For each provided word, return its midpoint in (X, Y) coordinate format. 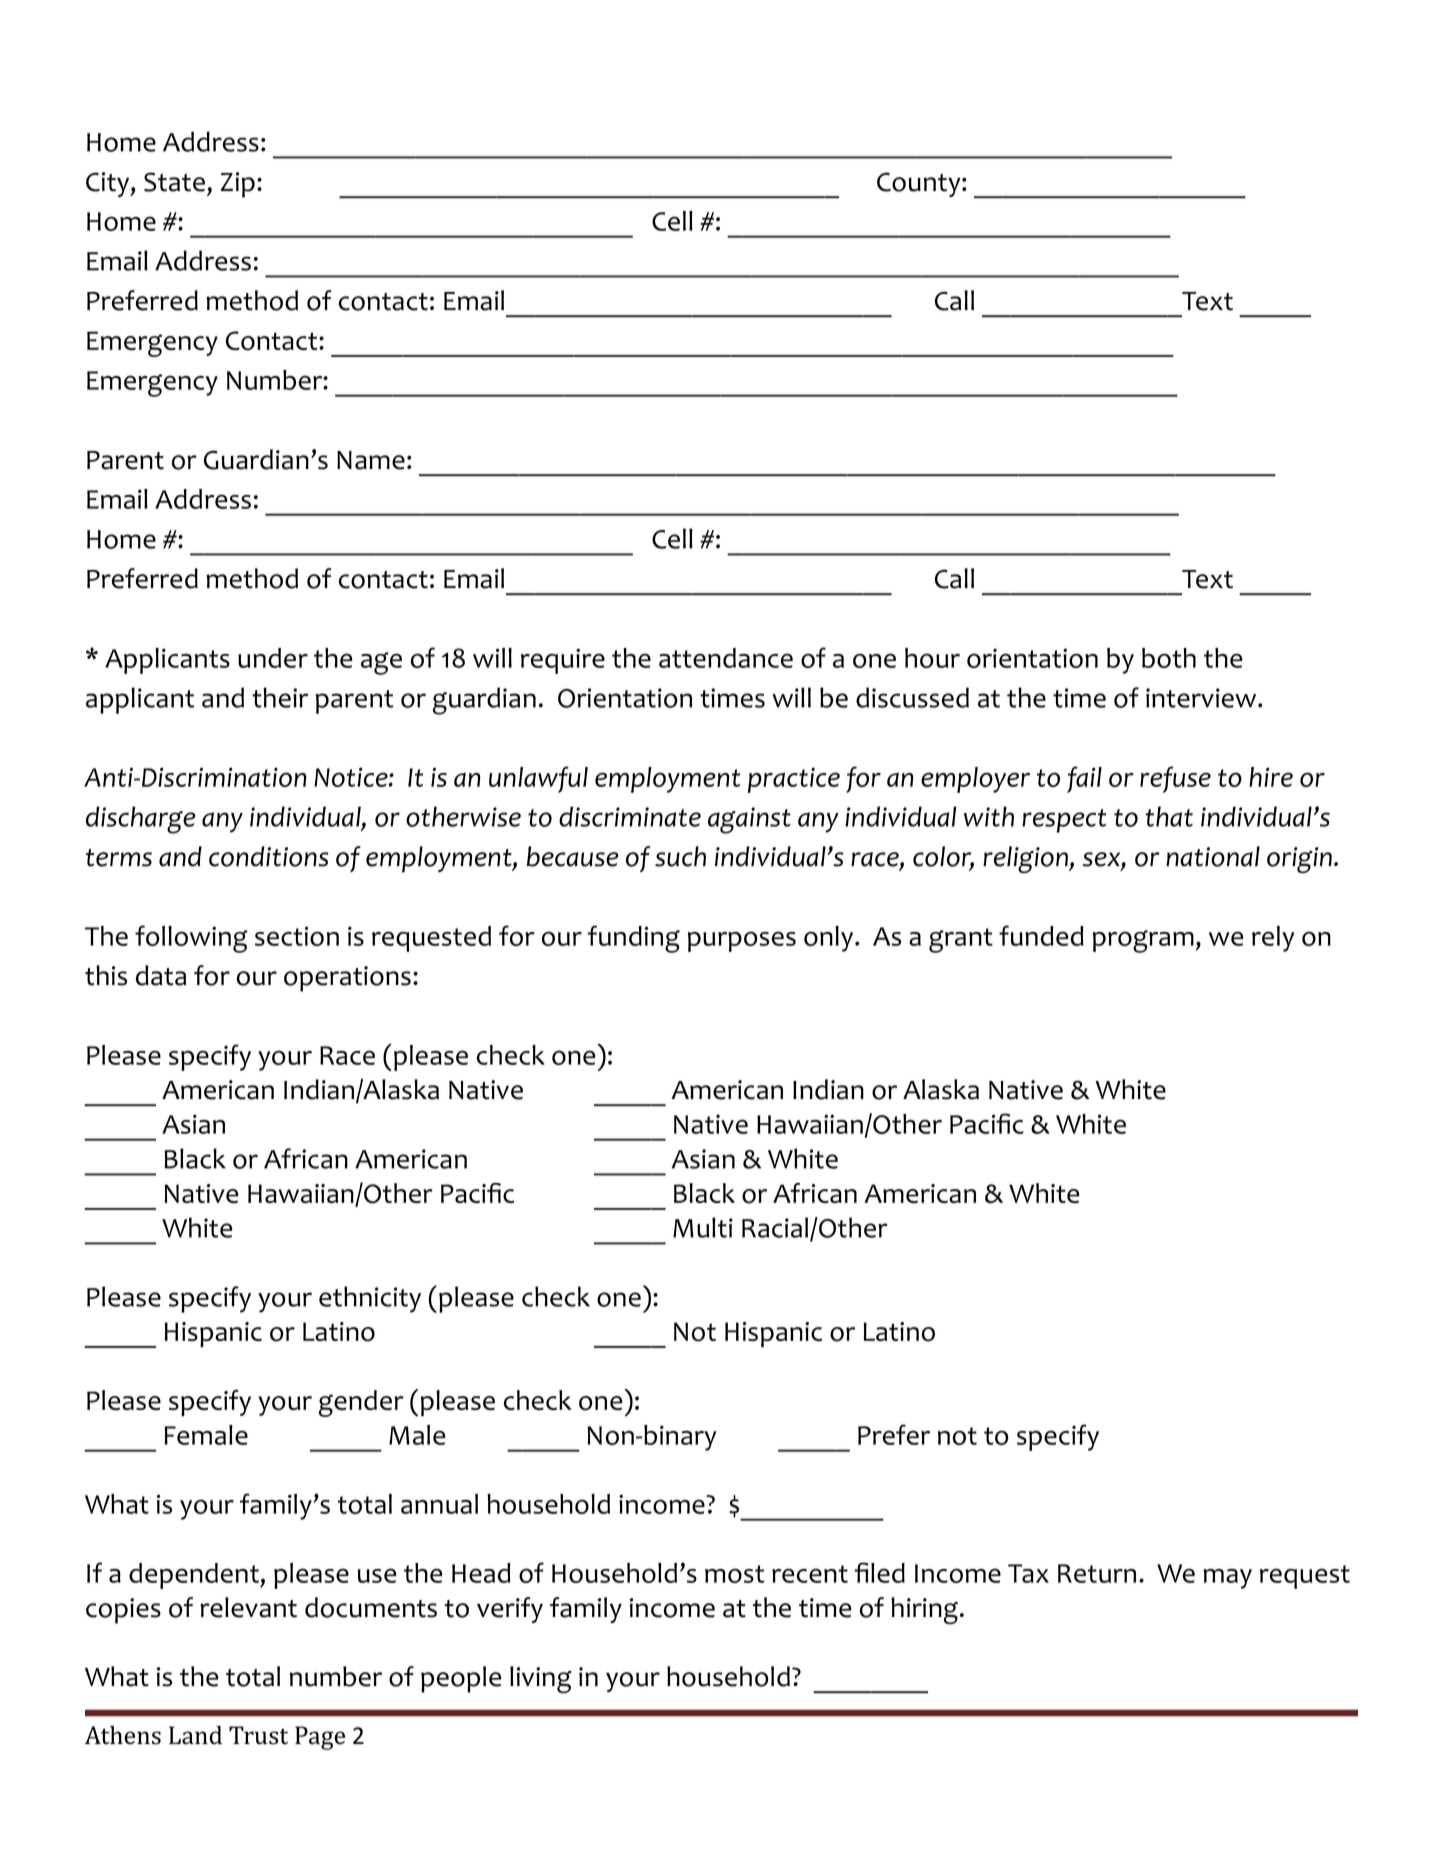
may (1227, 1579)
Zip (238, 185)
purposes (742, 941)
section (297, 936)
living (541, 1679)
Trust (258, 1735)
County (919, 184)
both (1169, 658)
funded (1041, 935)
